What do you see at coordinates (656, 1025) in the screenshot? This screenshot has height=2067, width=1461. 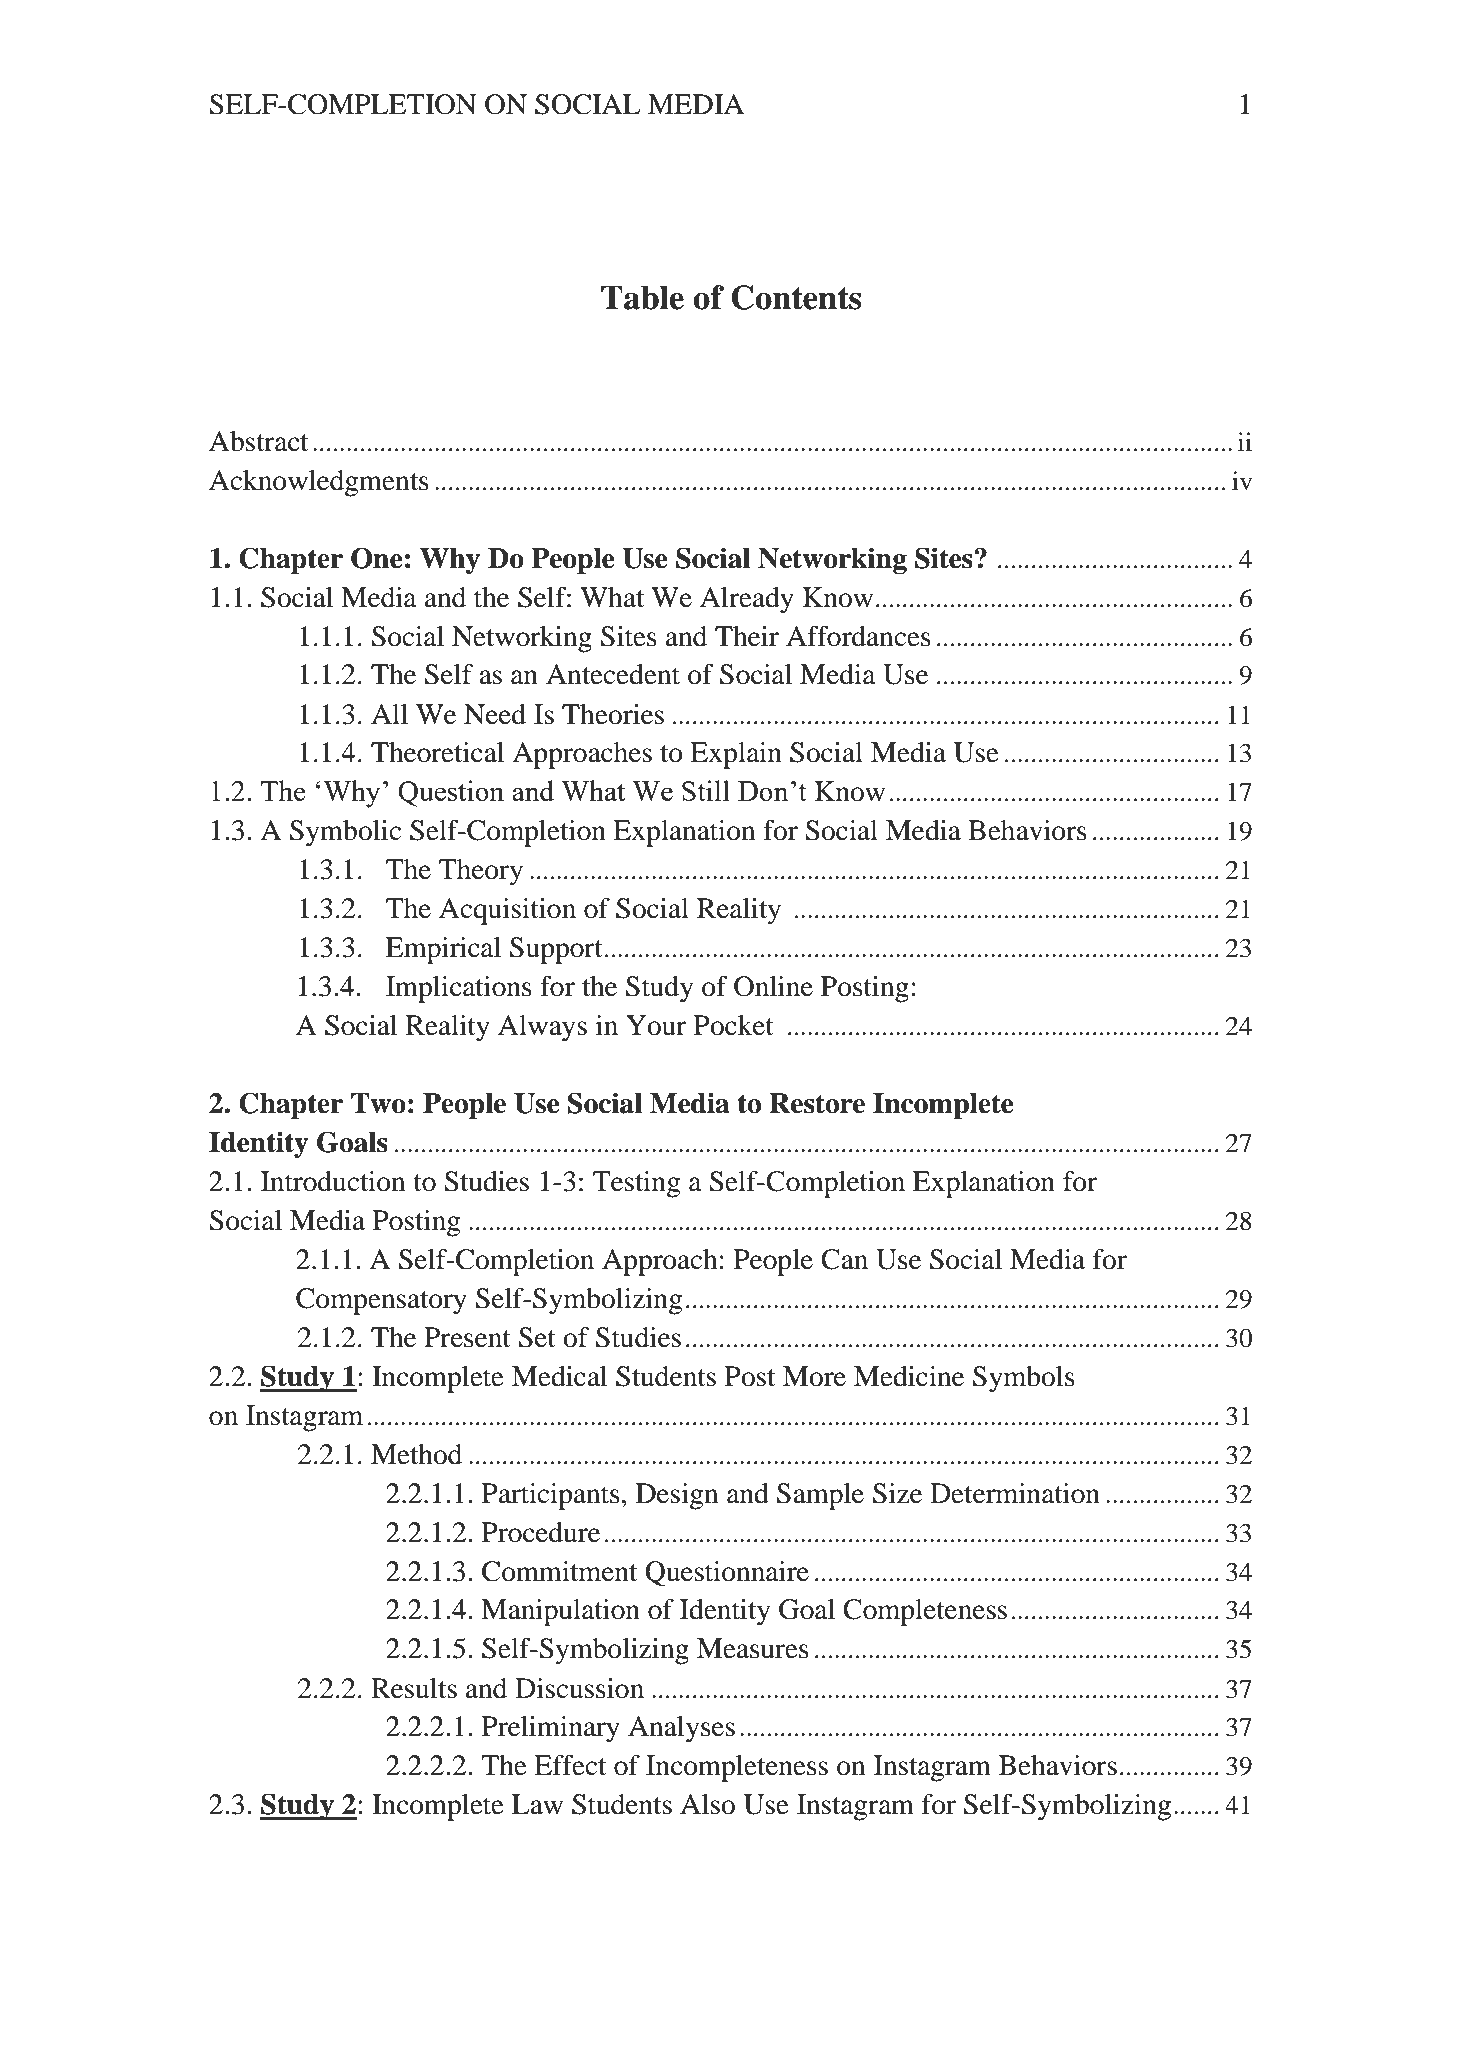 I see `Your` at bounding box center [656, 1025].
